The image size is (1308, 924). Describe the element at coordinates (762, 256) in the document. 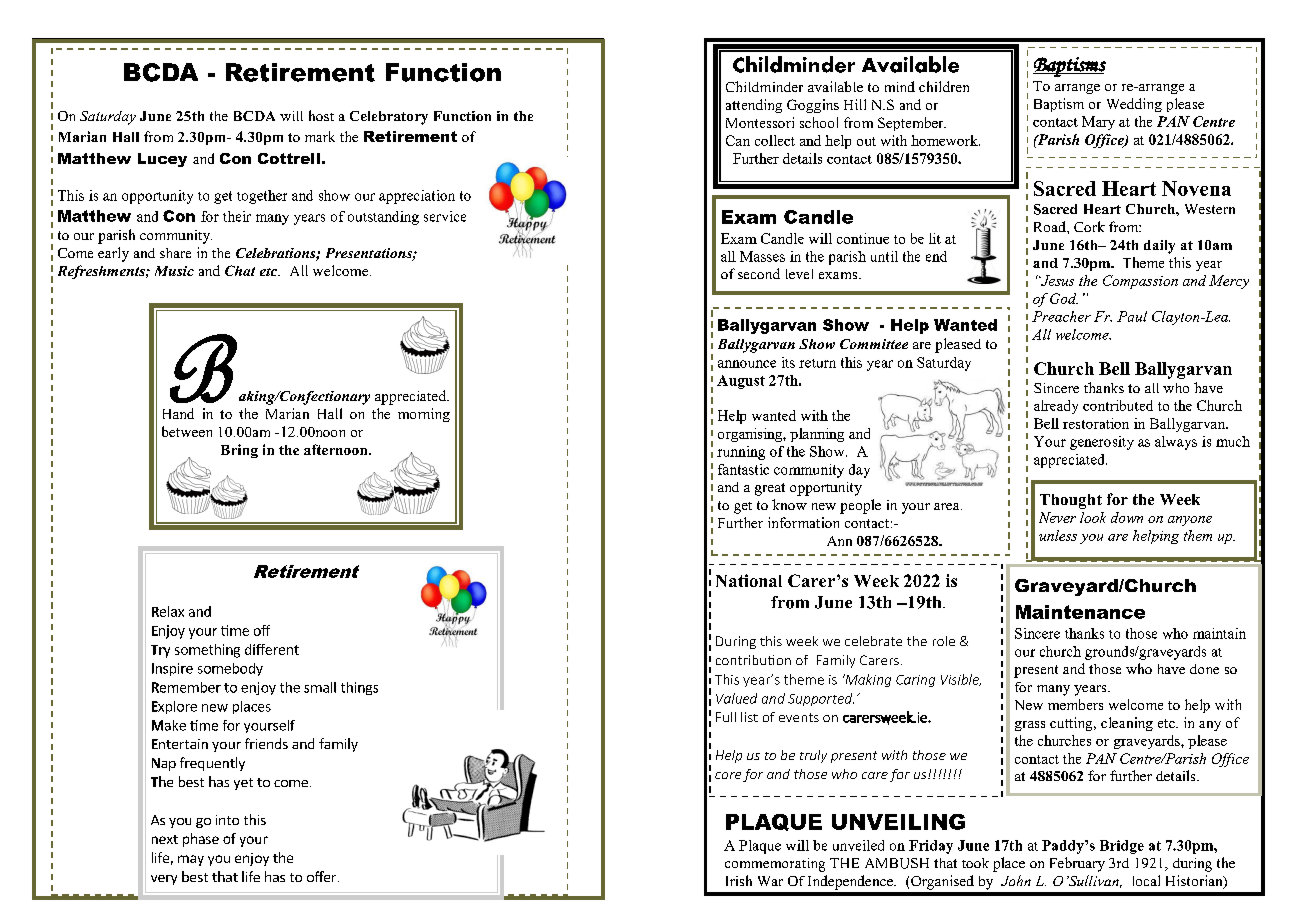

I see `Masses` at that location.
